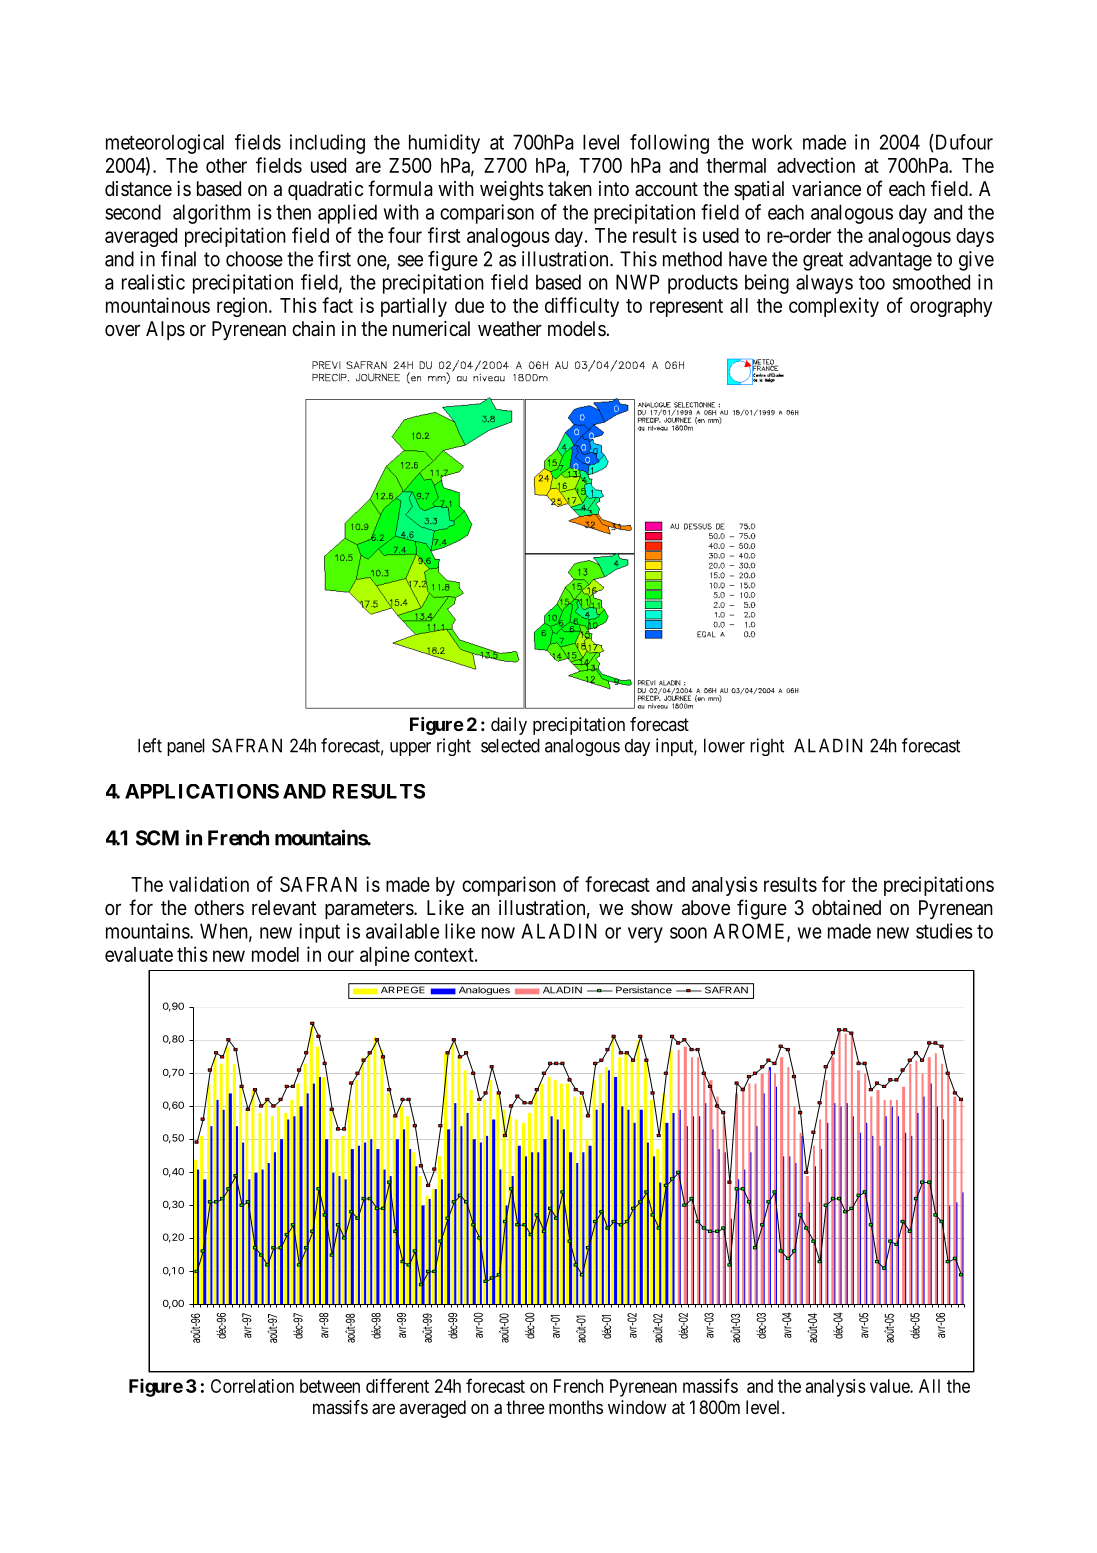 The image size is (1097, 1553). What do you see at coordinates (890, 1386) in the document?
I see `value` at bounding box center [890, 1386].
